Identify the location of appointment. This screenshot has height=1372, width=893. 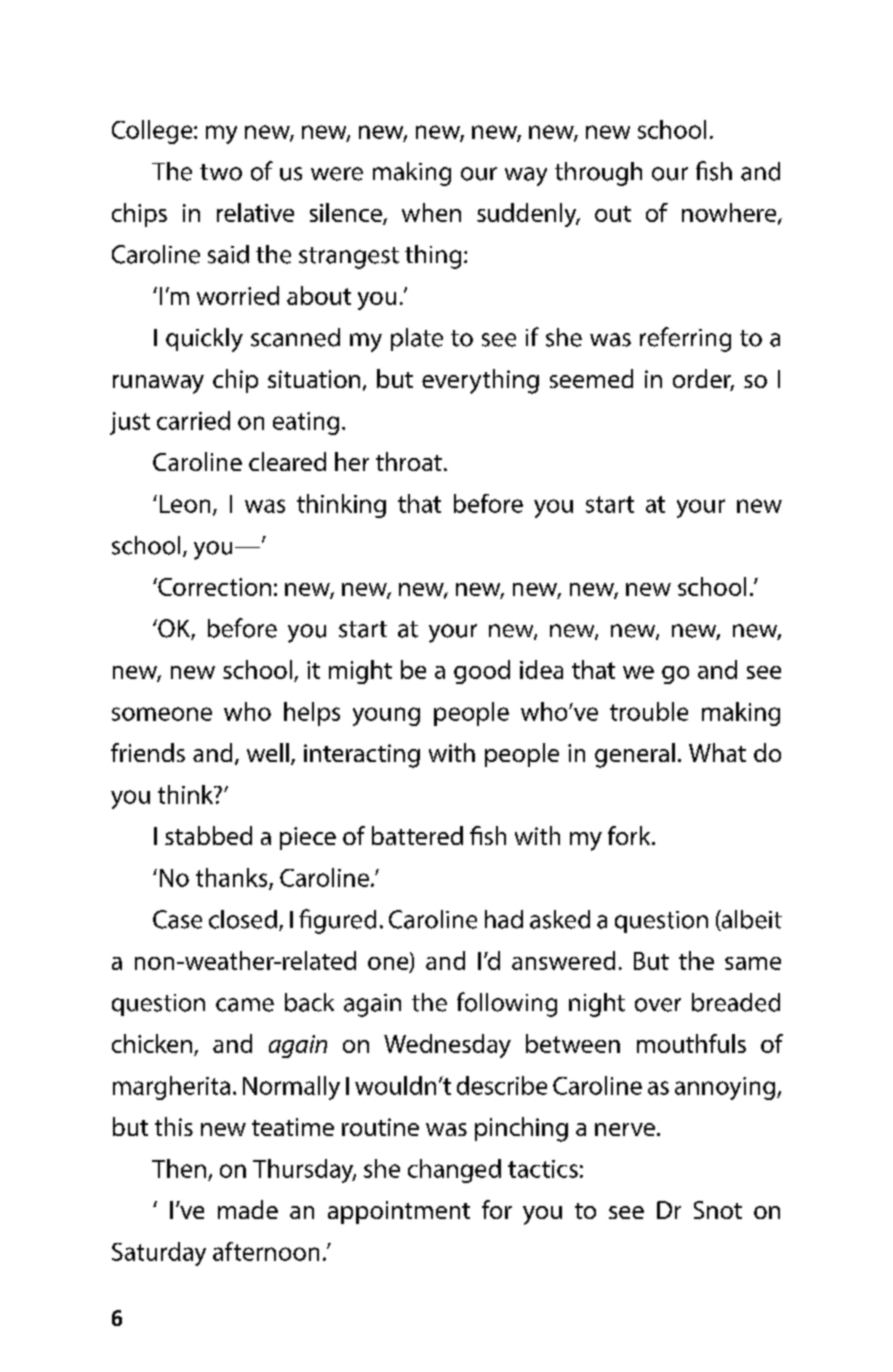
(399, 1212).
